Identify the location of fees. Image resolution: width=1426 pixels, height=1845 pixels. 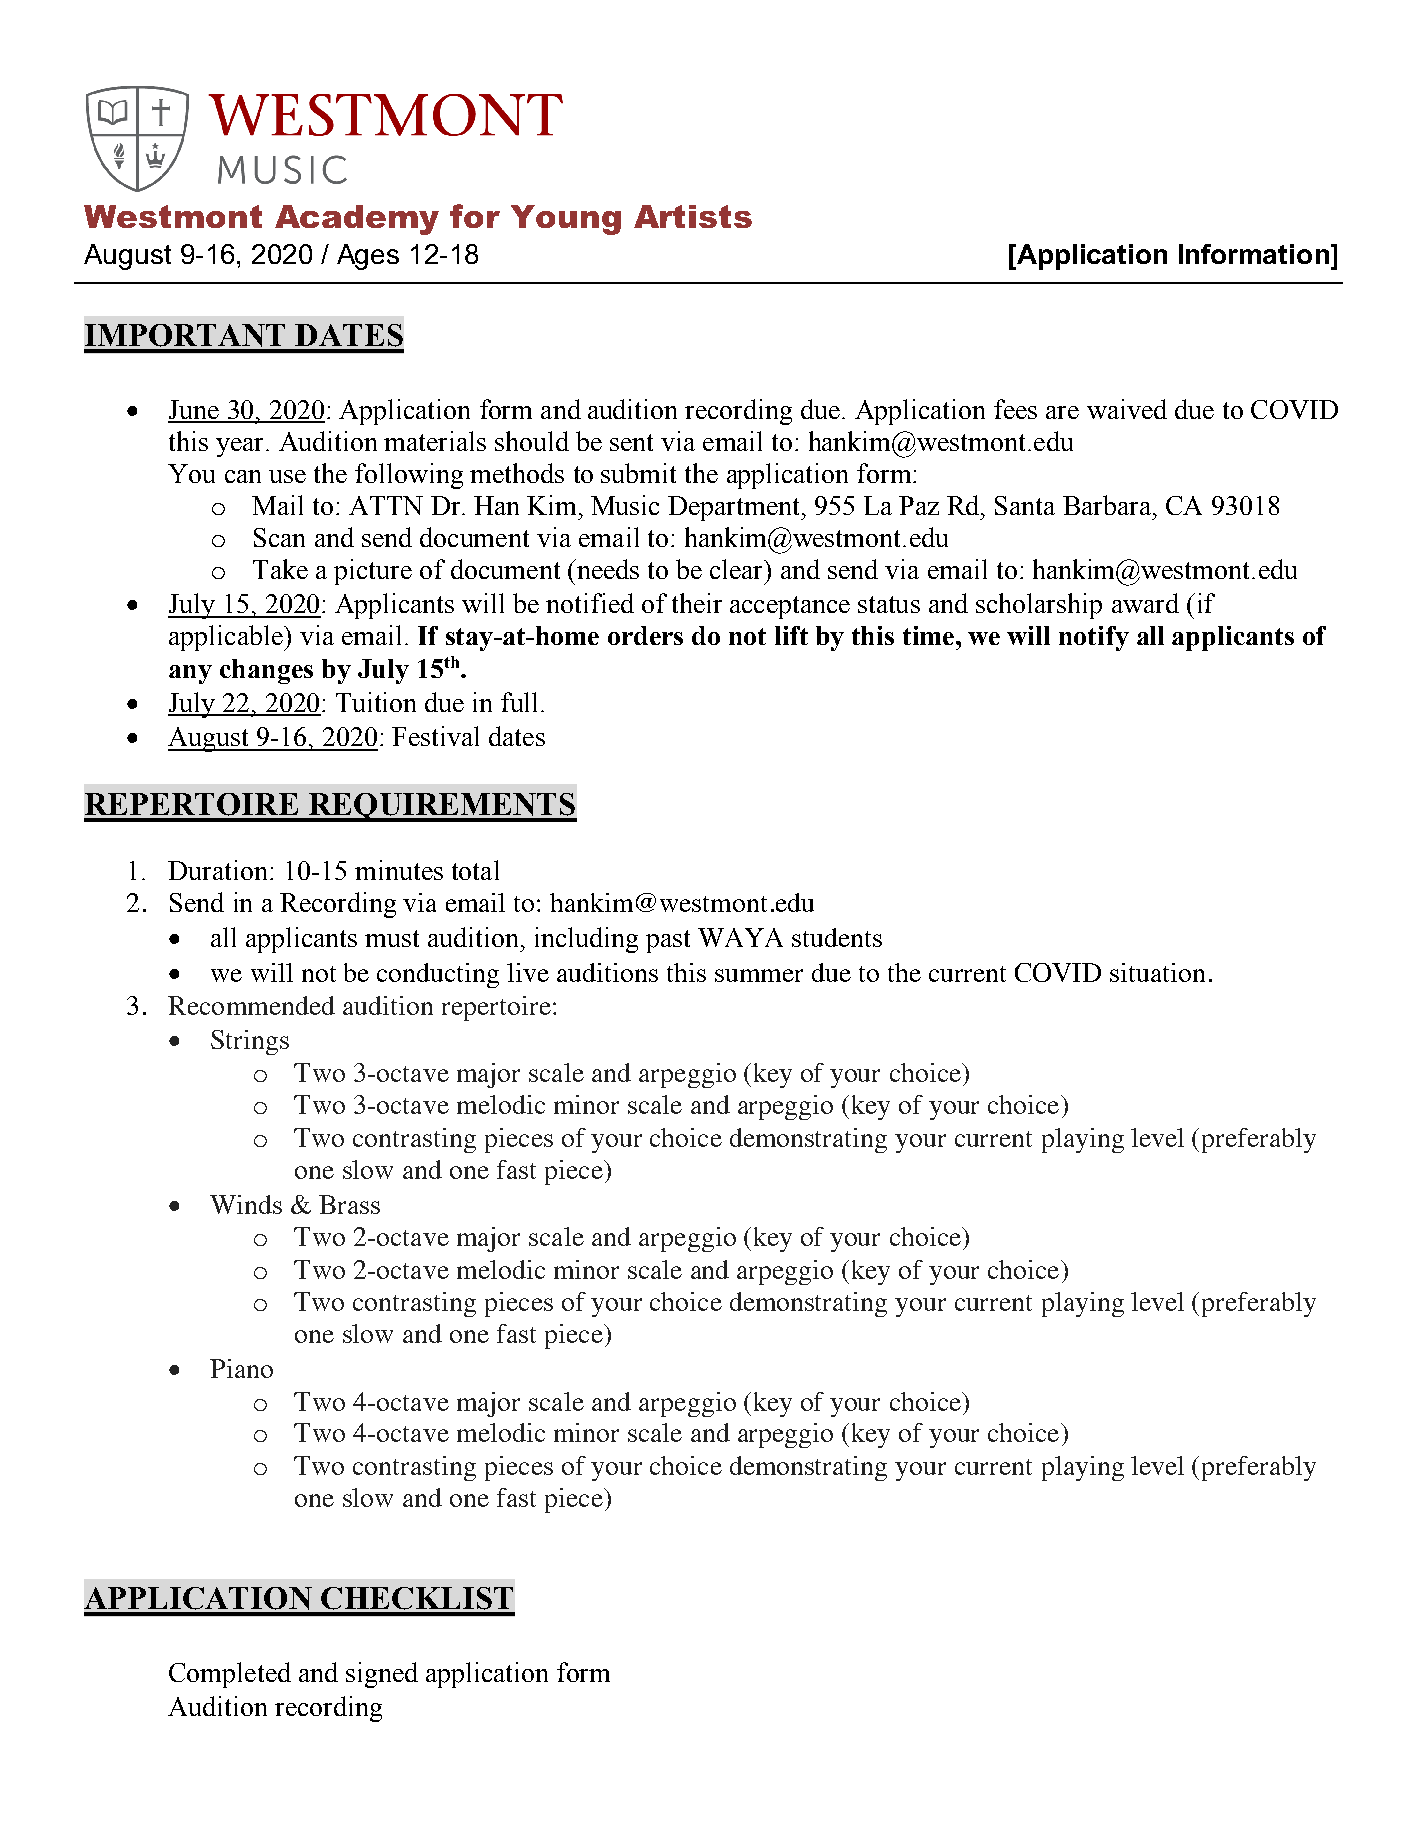
(1015, 409).
